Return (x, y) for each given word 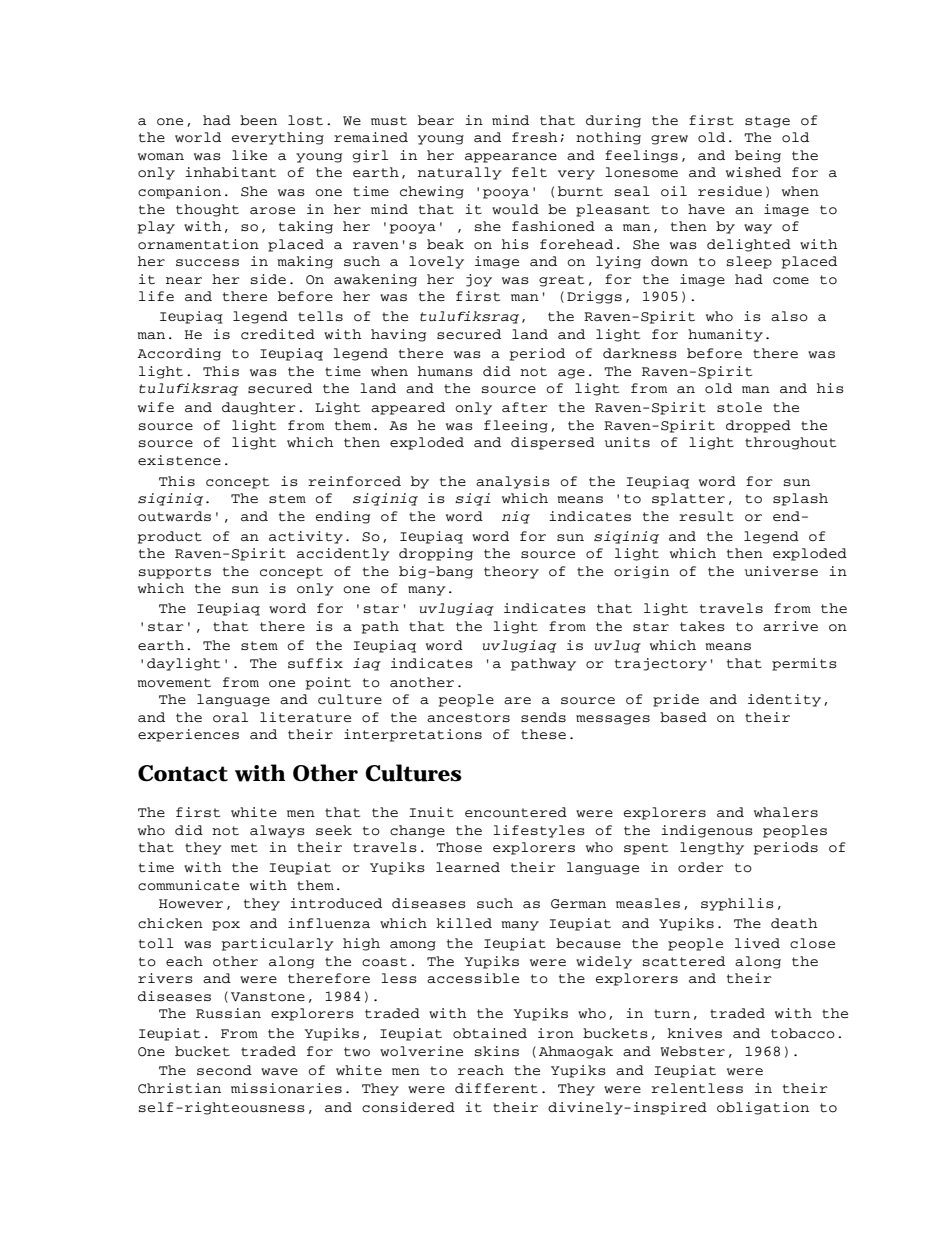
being (758, 156)
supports (175, 573)
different (496, 1088)
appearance (511, 158)
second (224, 1070)
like (249, 155)
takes (702, 626)
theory (511, 572)
